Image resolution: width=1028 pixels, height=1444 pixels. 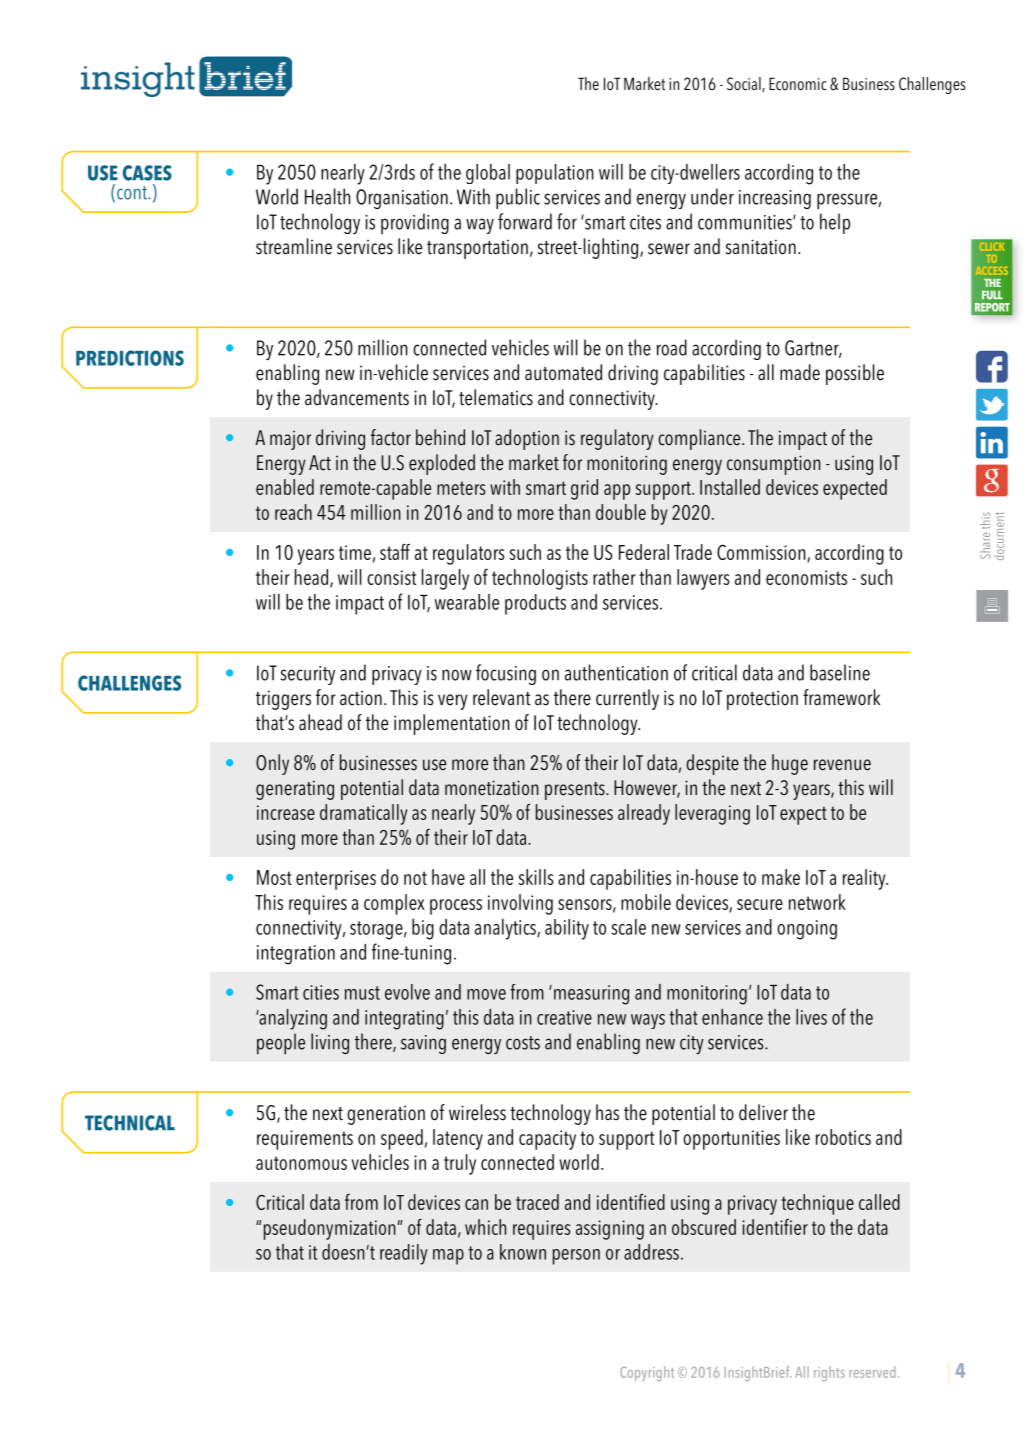 I want to click on integration, so click(x=296, y=955).
